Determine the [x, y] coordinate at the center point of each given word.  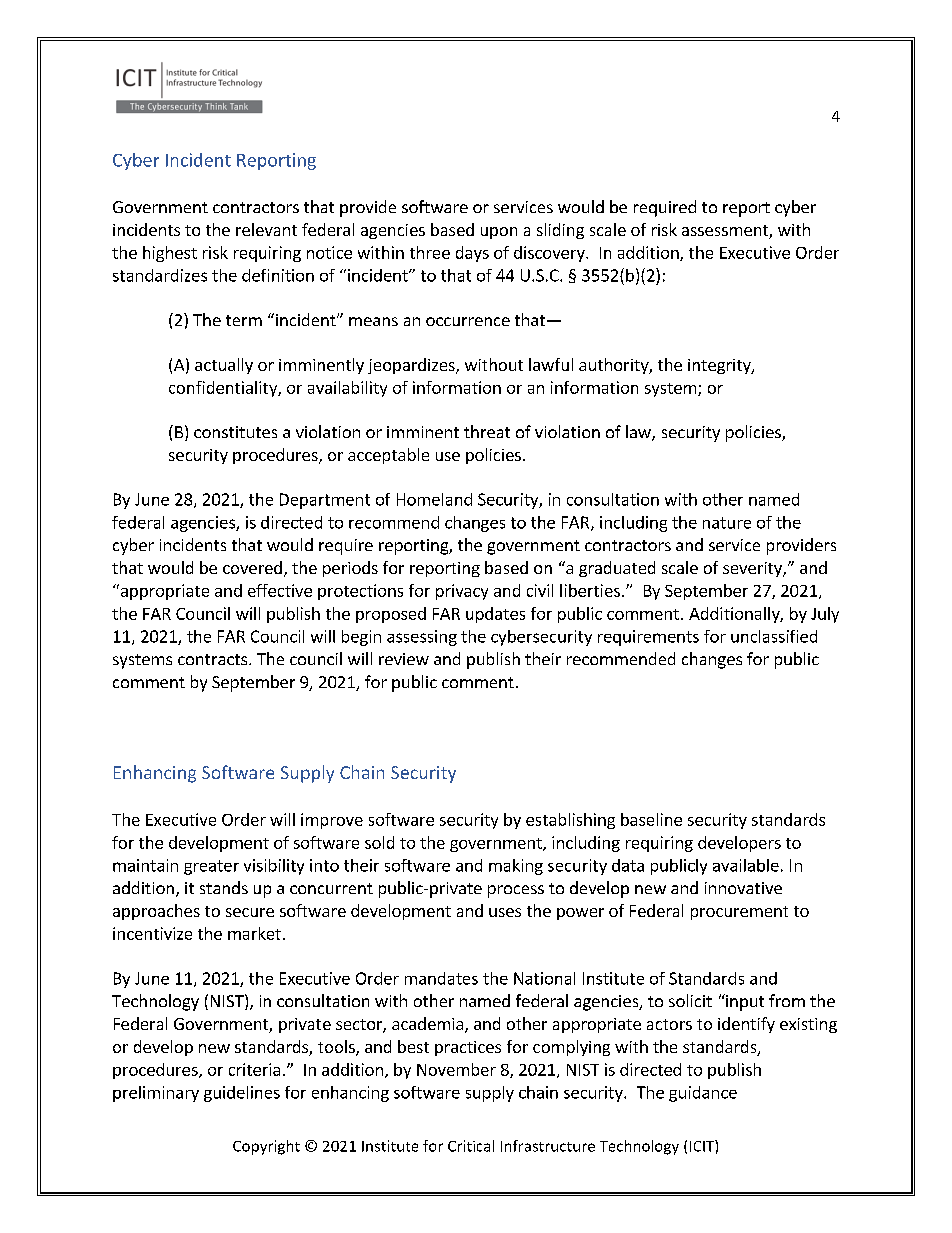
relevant [266, 229]
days [472, 254]
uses [505, 912]
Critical [471, 1146]
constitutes [235, 432]
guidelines [242, 1094]
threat [487, 431]
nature [727, 523]
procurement [739, 913]
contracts [214, 659]
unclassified [774, 636]
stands [224, 887]
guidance [703, 1094]
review [404, 659]
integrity [720, 366]
